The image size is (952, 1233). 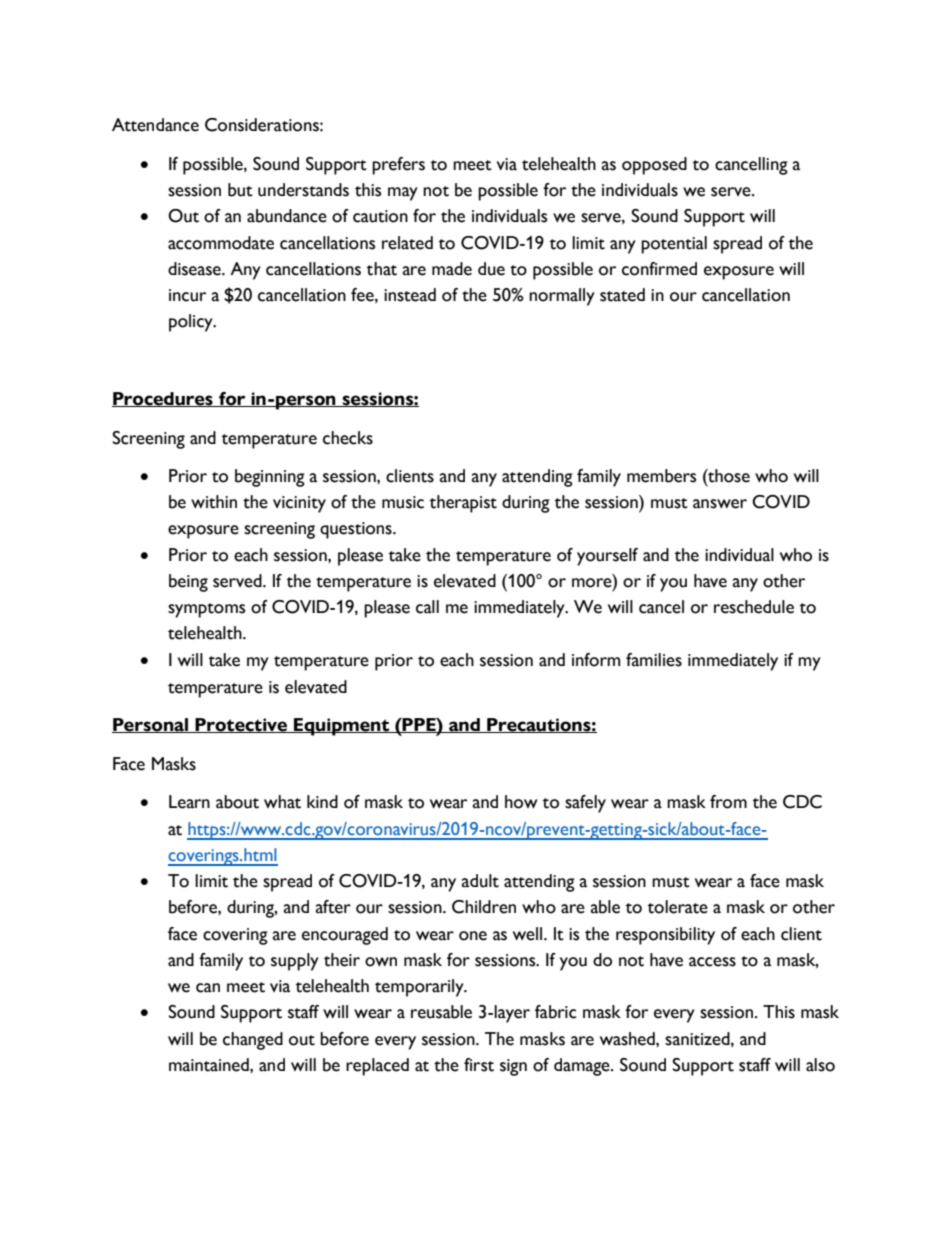 What do you see at coordinates (398, 166) in the screenshot?
I see `prefers` at bounding box center [398, 166].
